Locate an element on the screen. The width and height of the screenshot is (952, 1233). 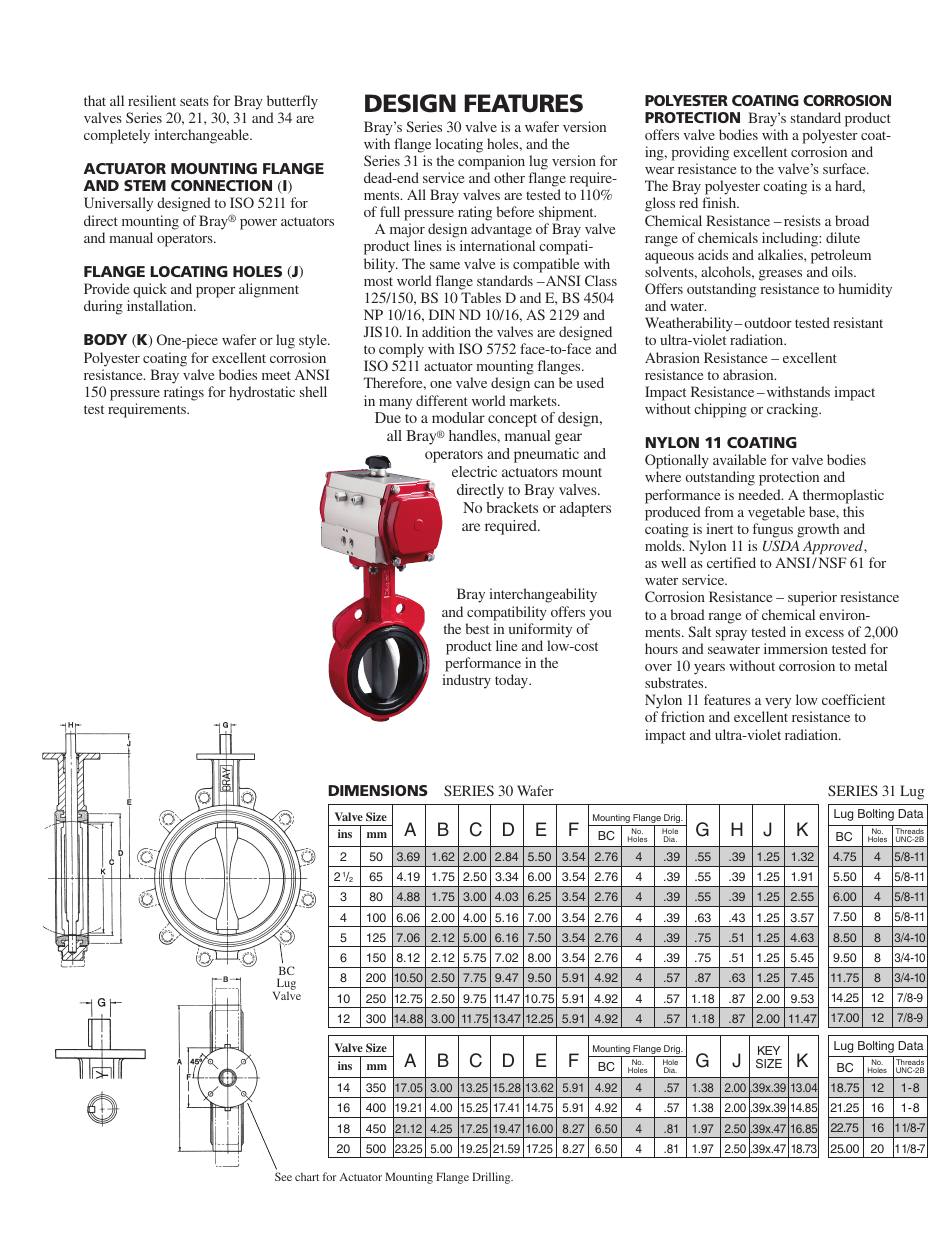
Drilling is located at coordinates (492, 1178).
